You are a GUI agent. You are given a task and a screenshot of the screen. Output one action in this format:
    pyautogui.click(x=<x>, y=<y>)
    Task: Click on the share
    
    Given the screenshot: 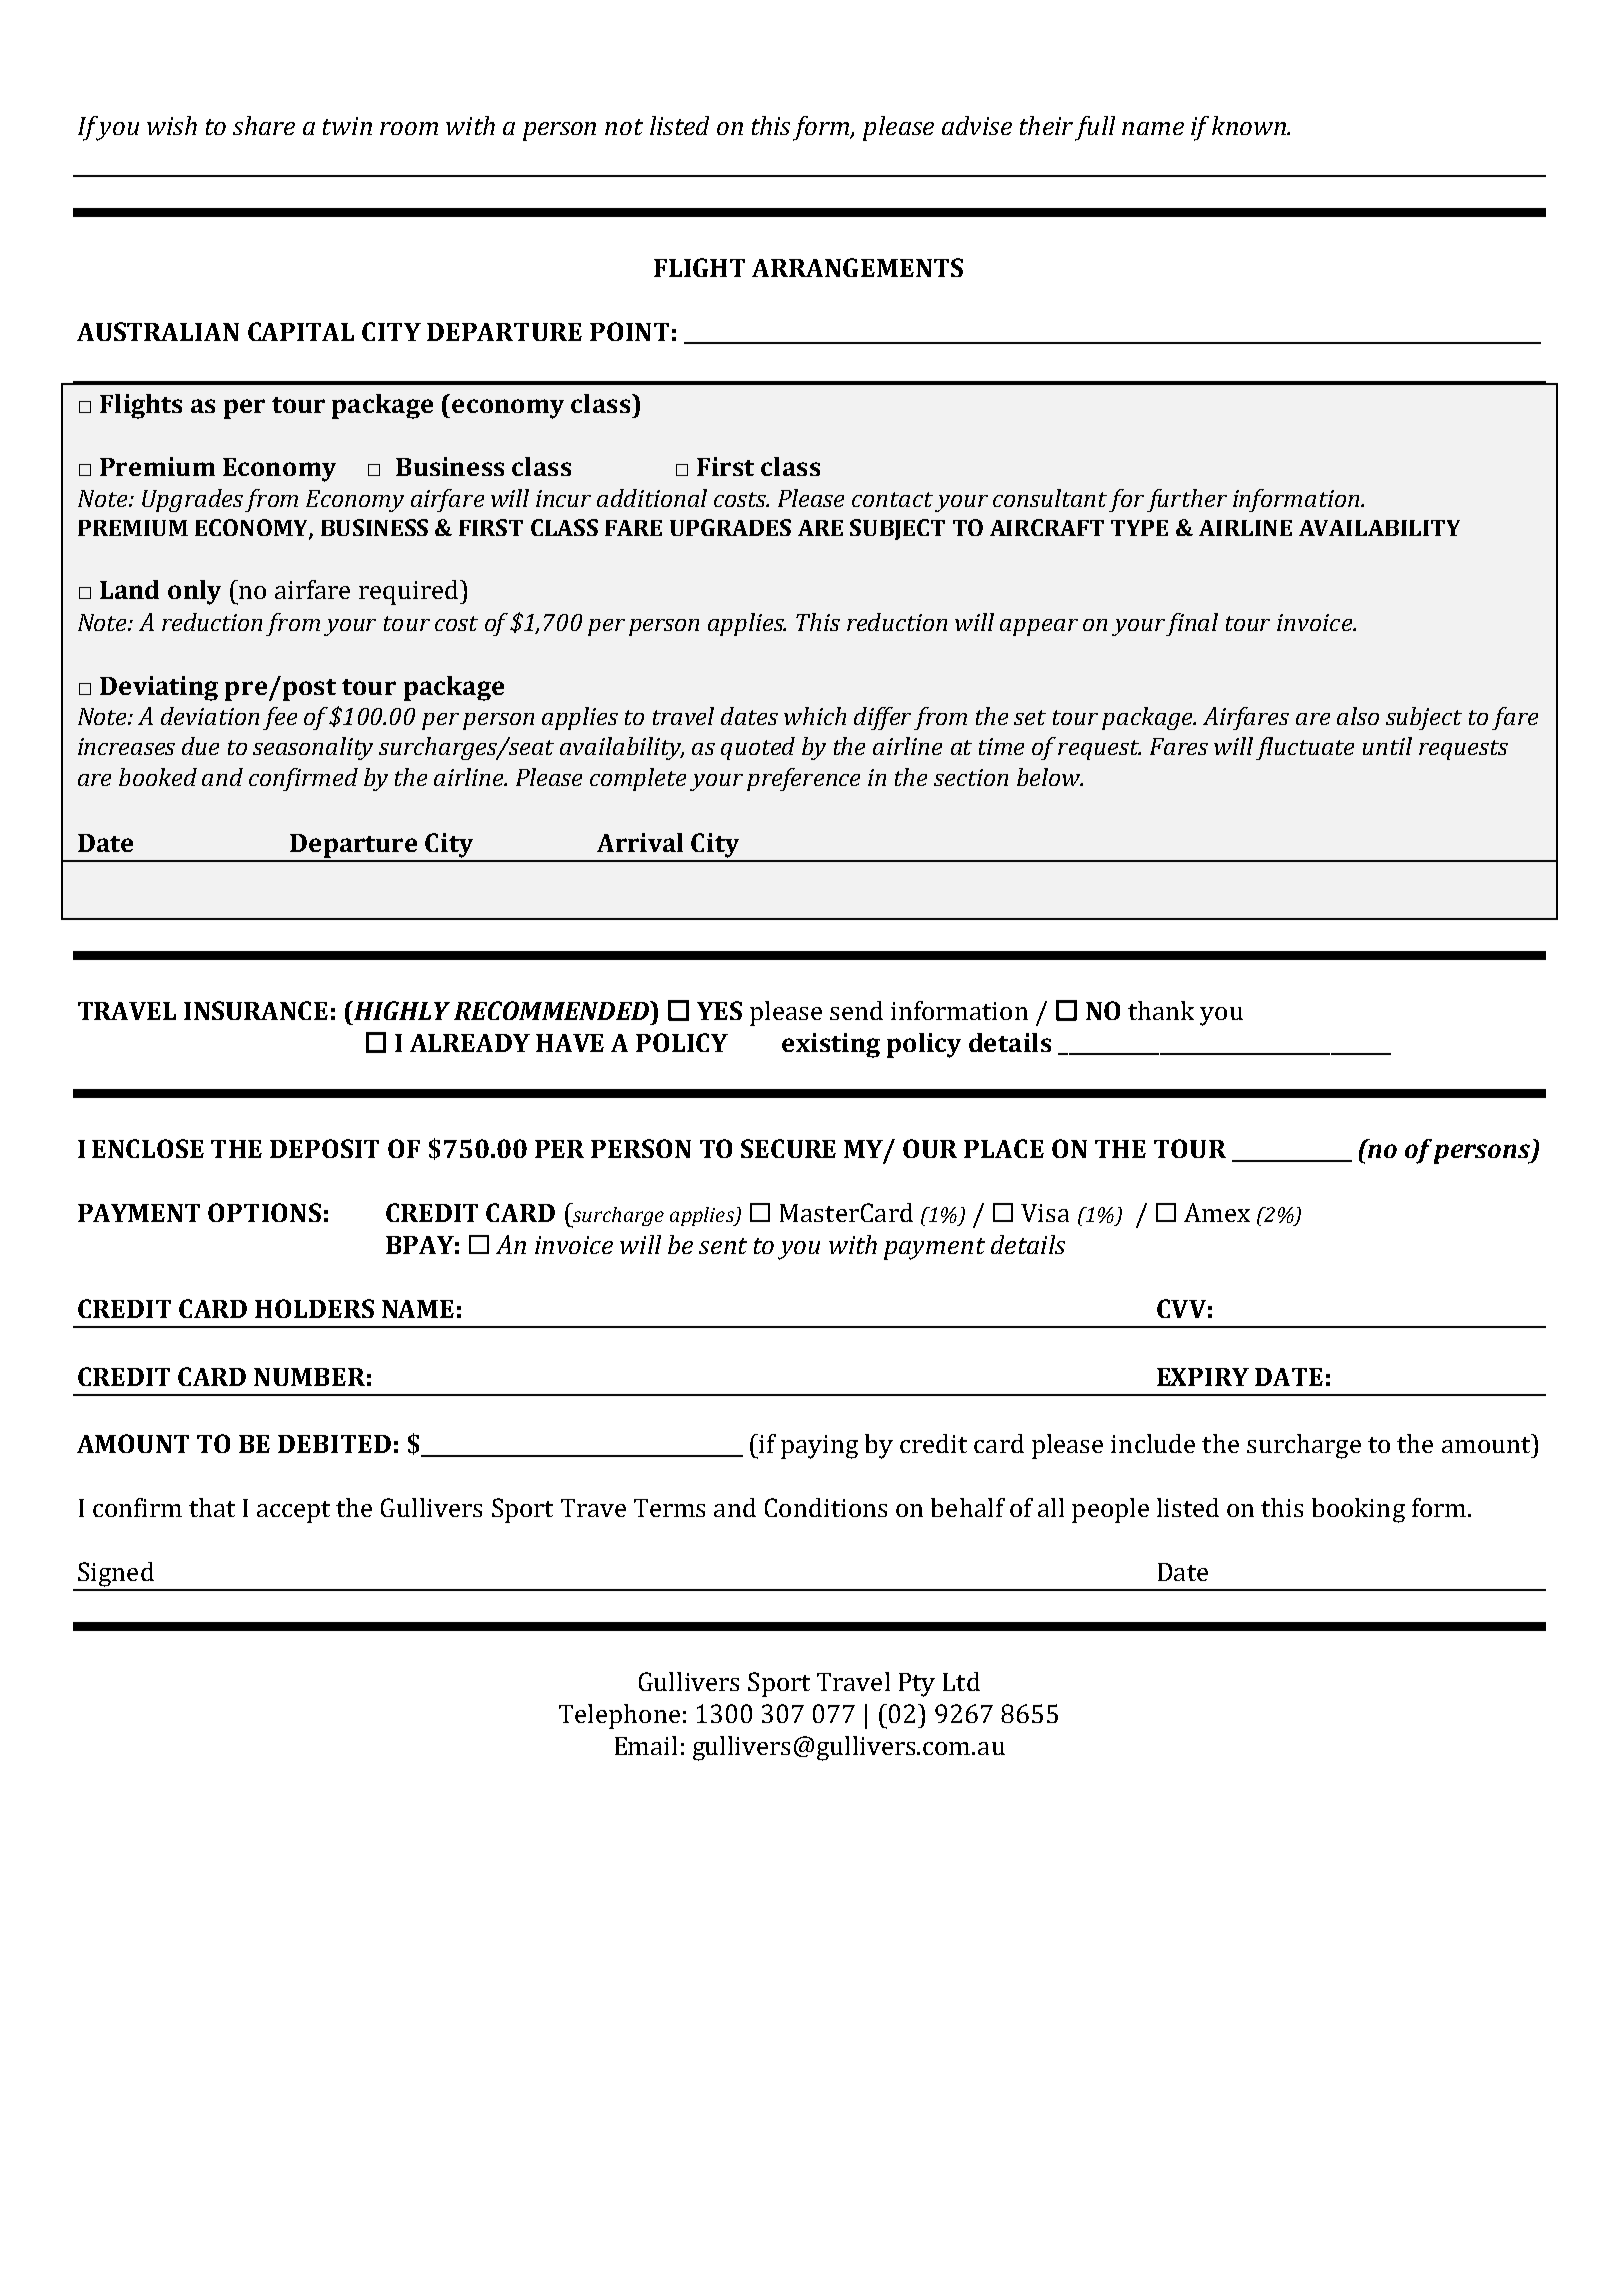 What is the action you would take?
    pyautogui.click(x=264, y=125)
